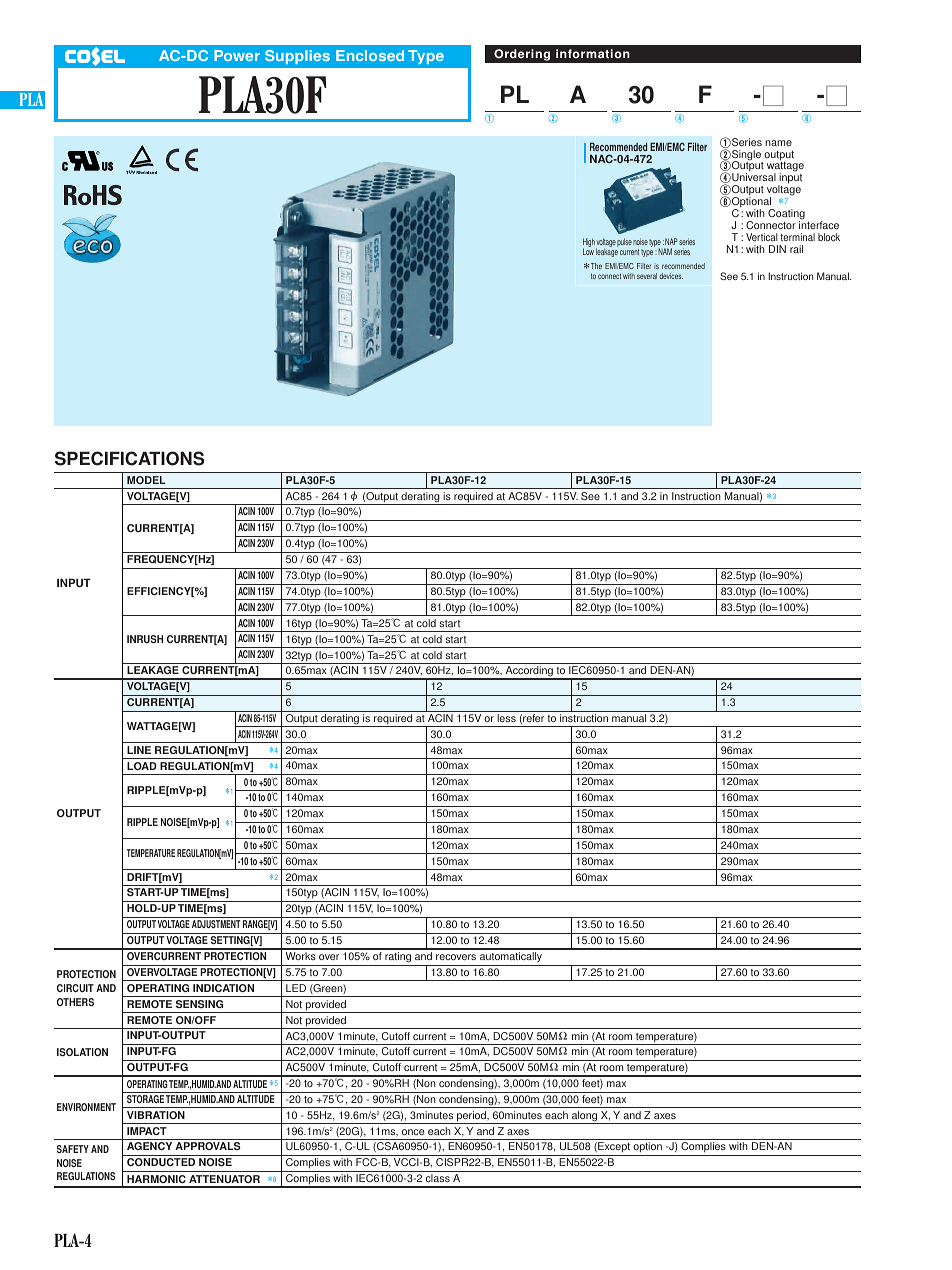  Describe the element at coordinates (778, 143) in the screenshot. I see `name` at that location.
